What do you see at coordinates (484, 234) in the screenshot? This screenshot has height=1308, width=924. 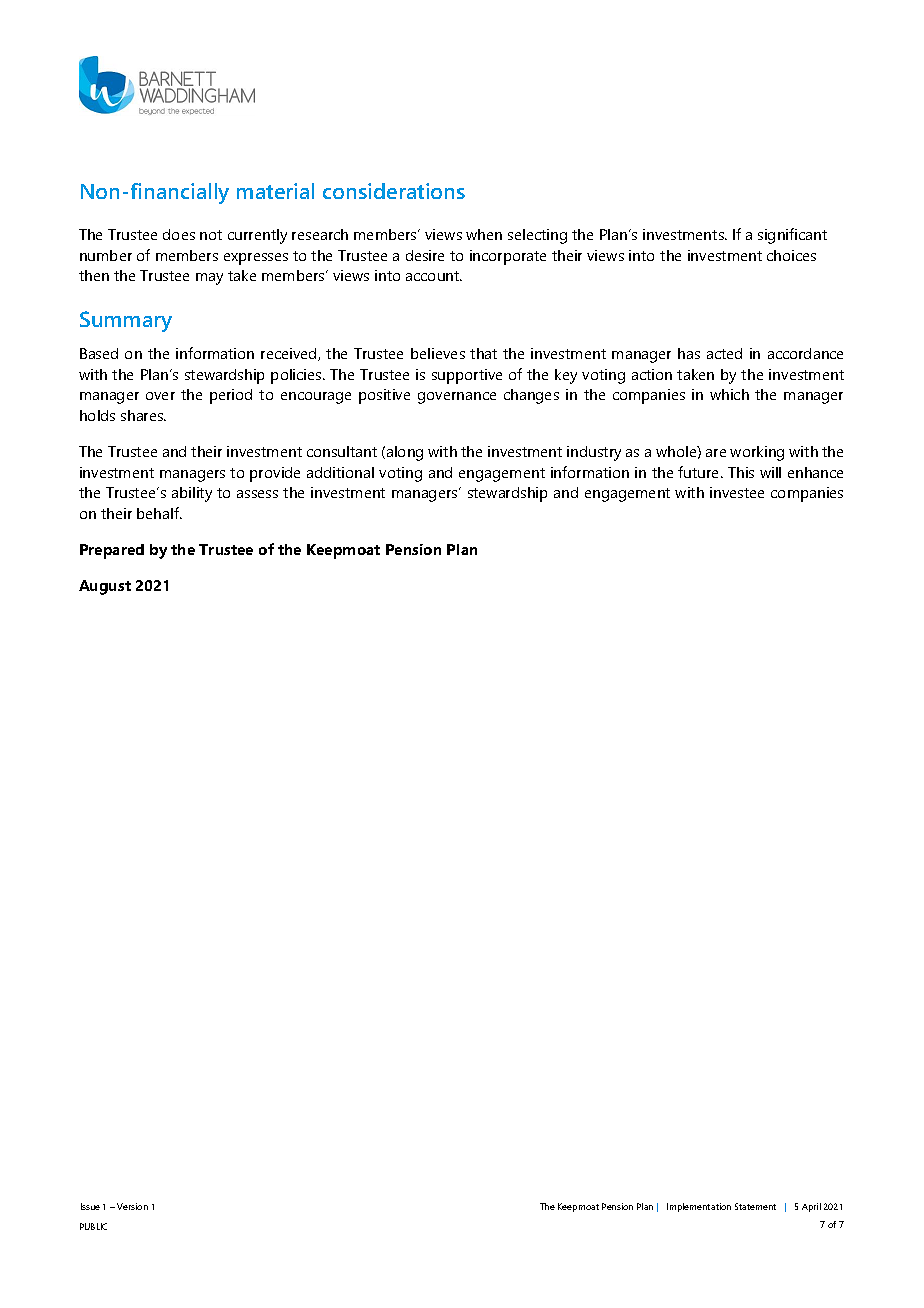 I see `when` at bounding box center [484, 234].
